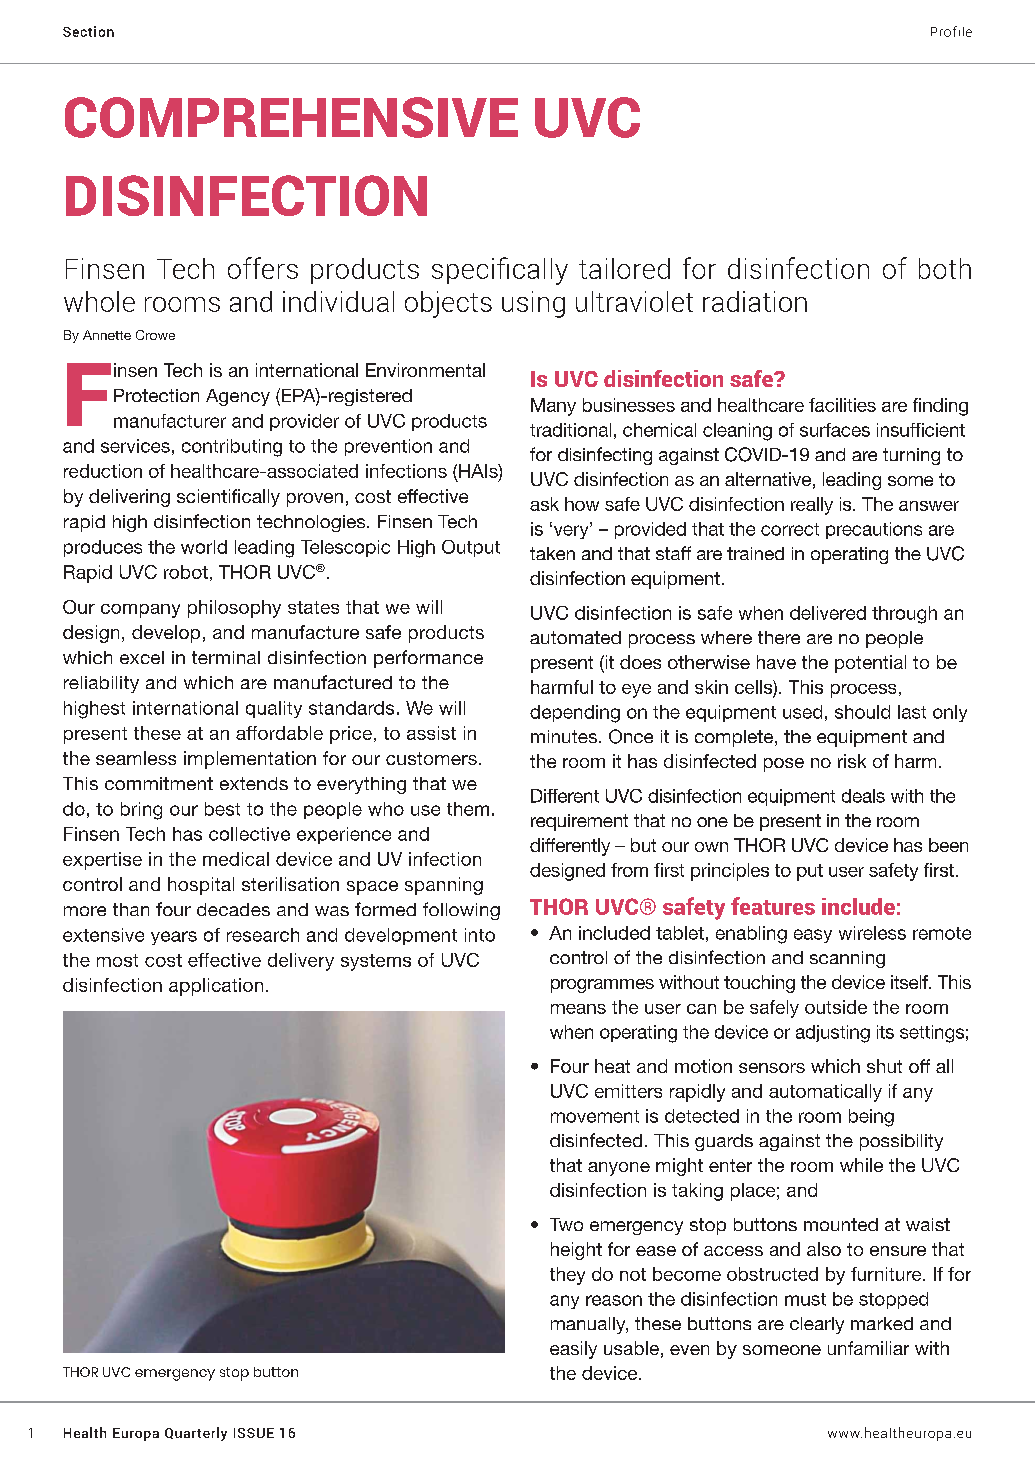  Describe the element at coordinates (874, 530) in the page. I see `precautions` at that location.
